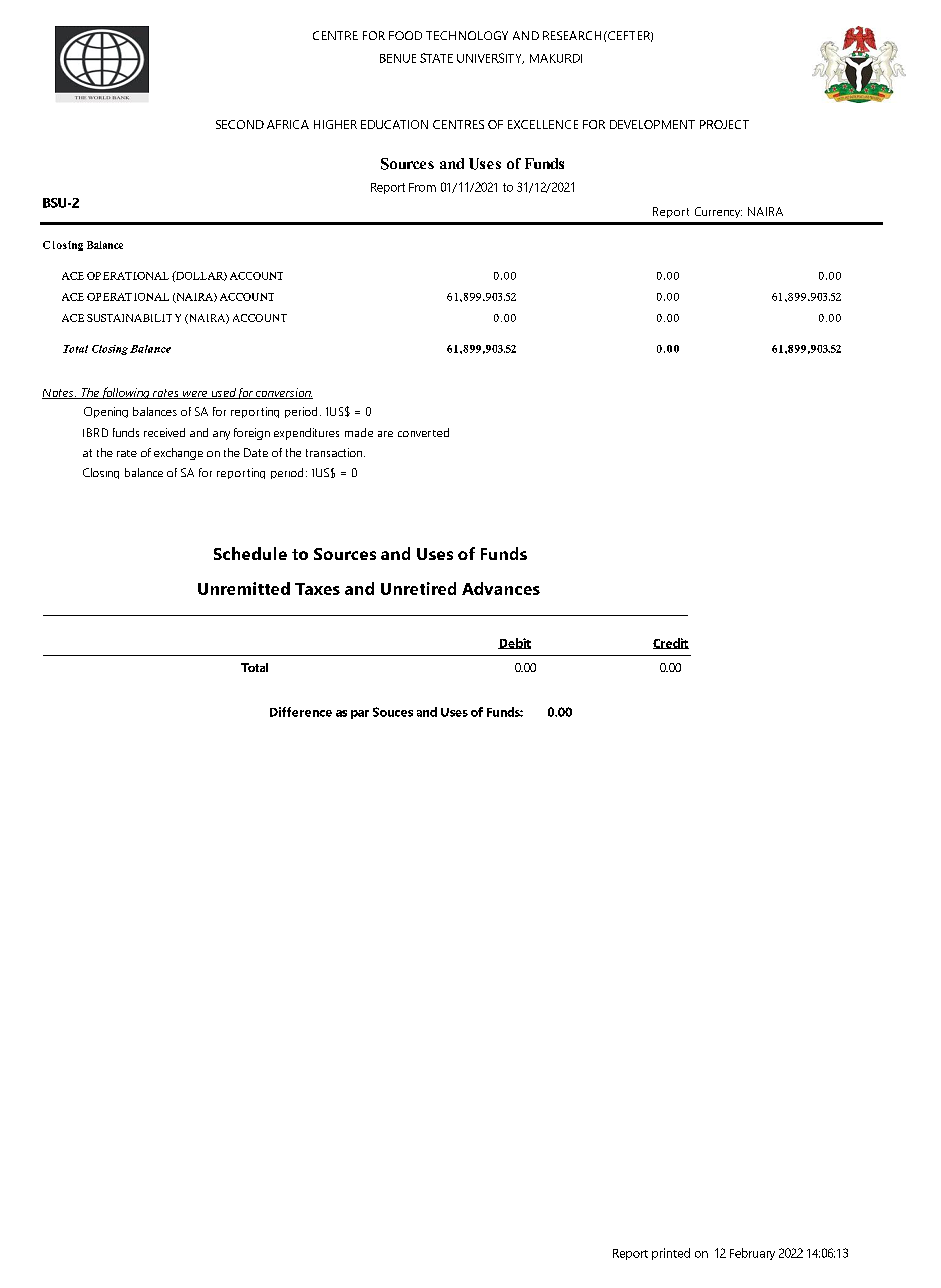 The image size is (941, 1288). What do you see at coordinates (671, 643) in the screenshot?
I see `Credit` at bounding box center [671, 643].
